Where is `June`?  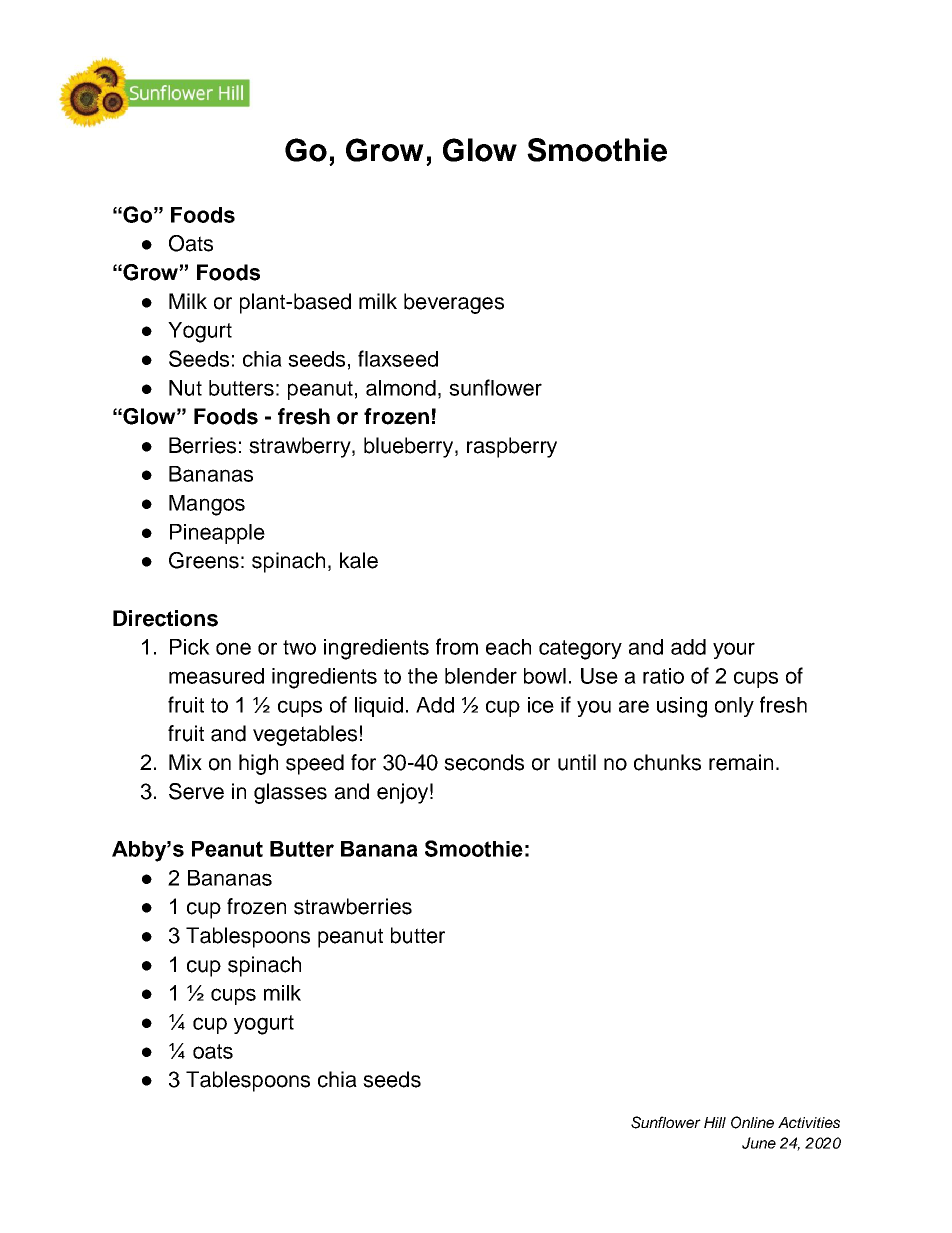
June is located at coordinates (759, 1143).
